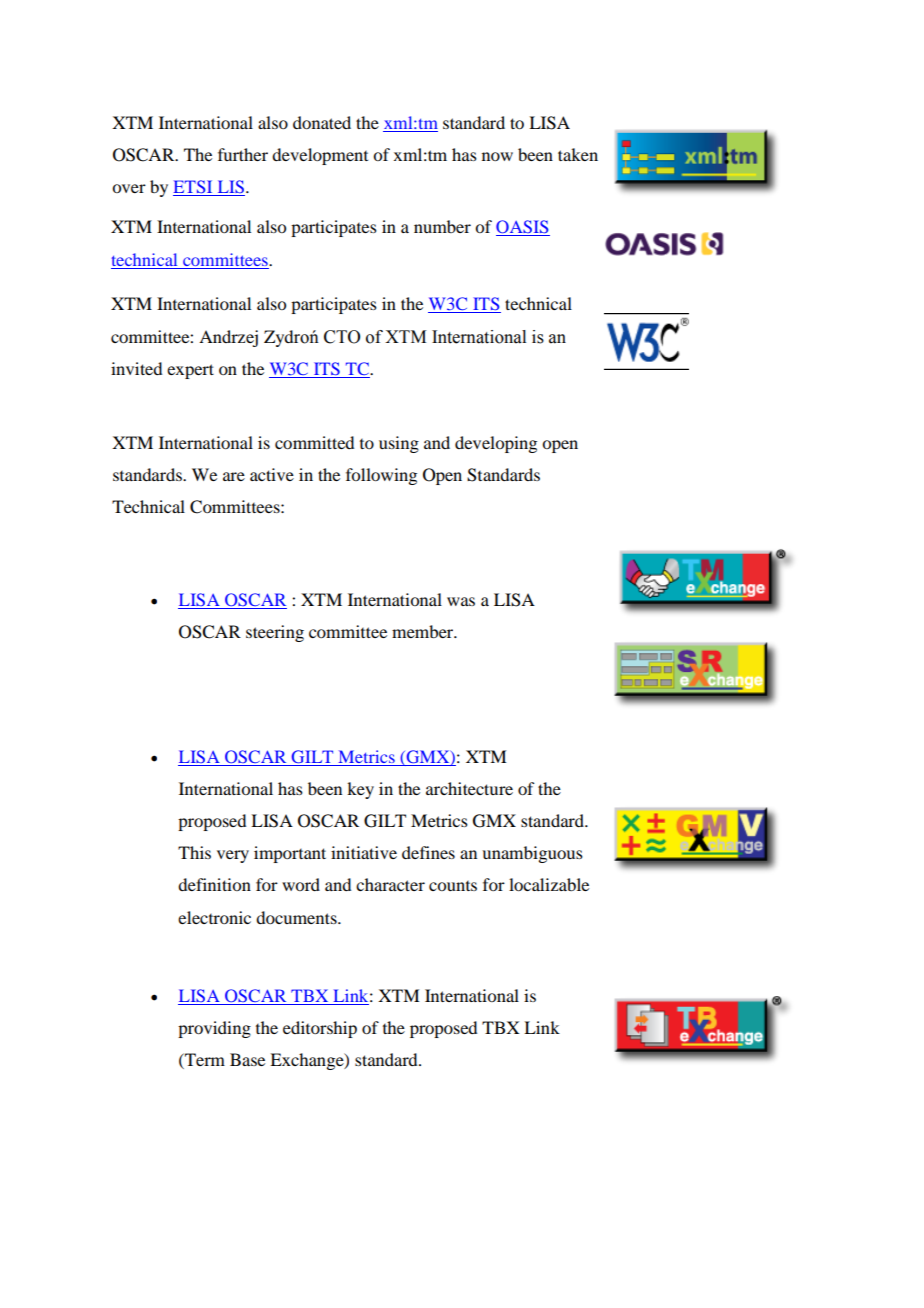 The width and height of the page is (924, 1308). I want to click on This, so click(194, 852).
